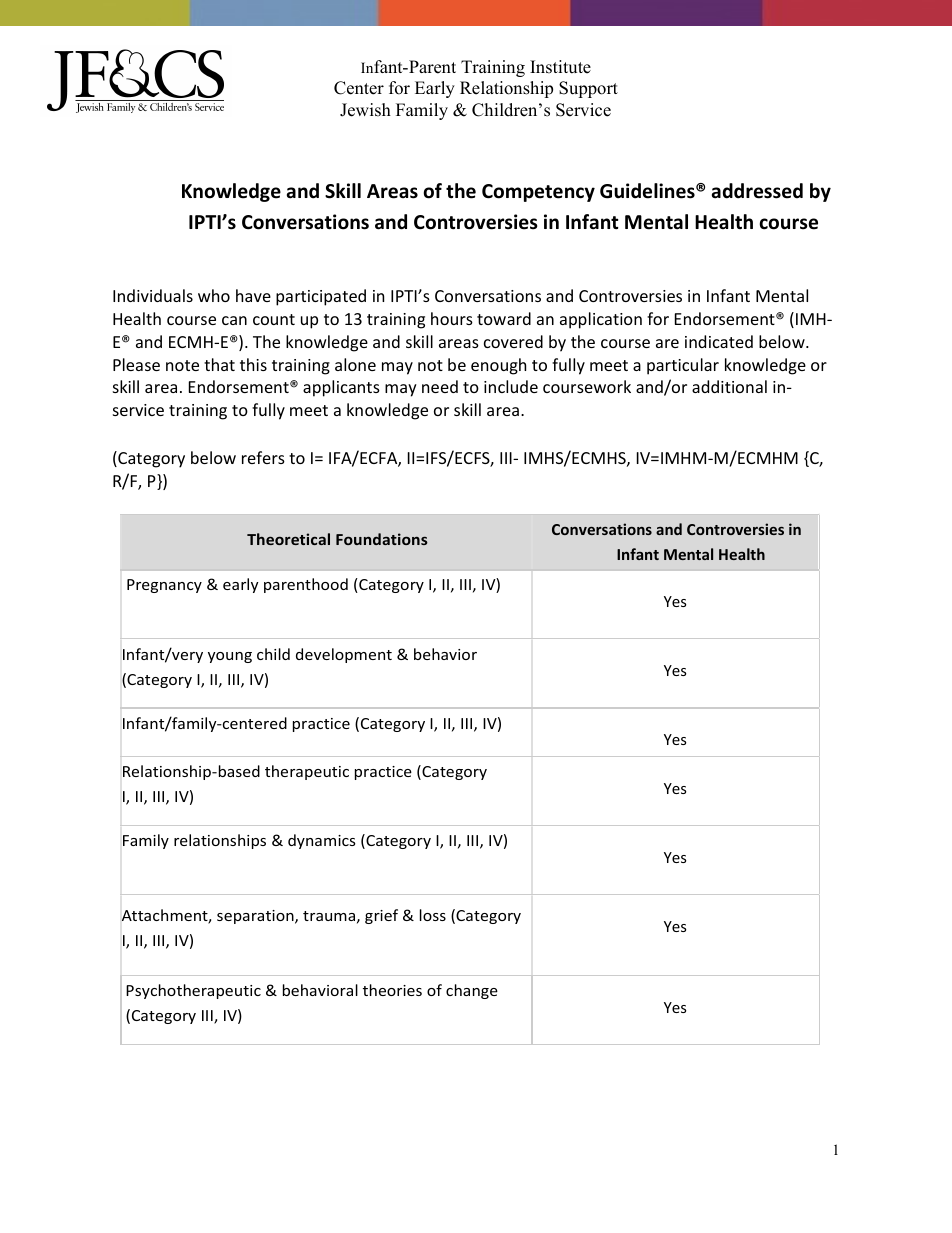 This page has width=952, height=1233. I want to click on Jewish, so click(365, 110).
